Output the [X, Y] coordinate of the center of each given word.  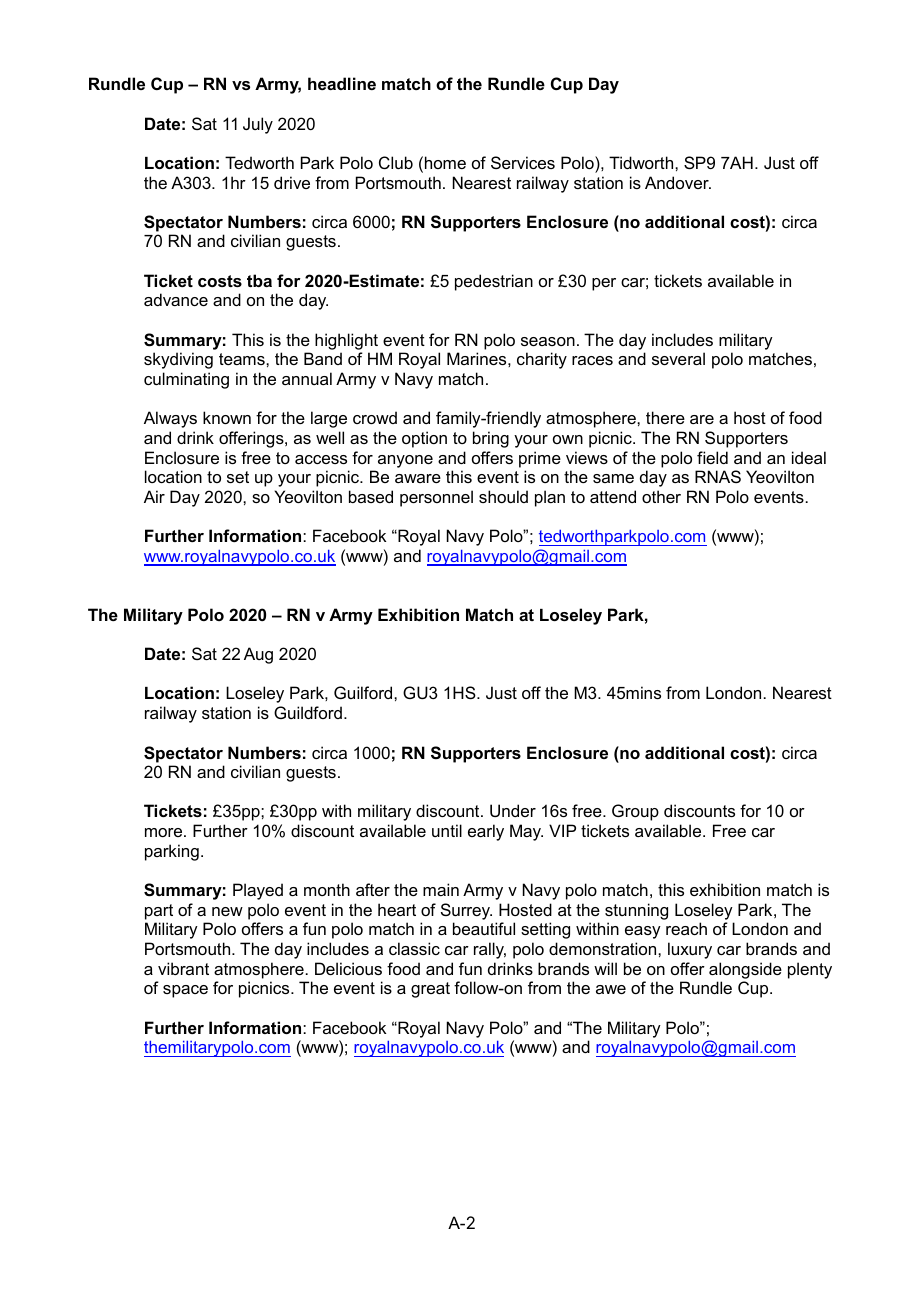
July [258, 125]
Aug [258, 655]
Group [635, 812]
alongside [745, 970]
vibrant [183, 968]
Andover [678, 182]
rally [490, 950]
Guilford [364, 692]
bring [491, 439]
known [227, 417]
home [445, 162]
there [665, 417]
